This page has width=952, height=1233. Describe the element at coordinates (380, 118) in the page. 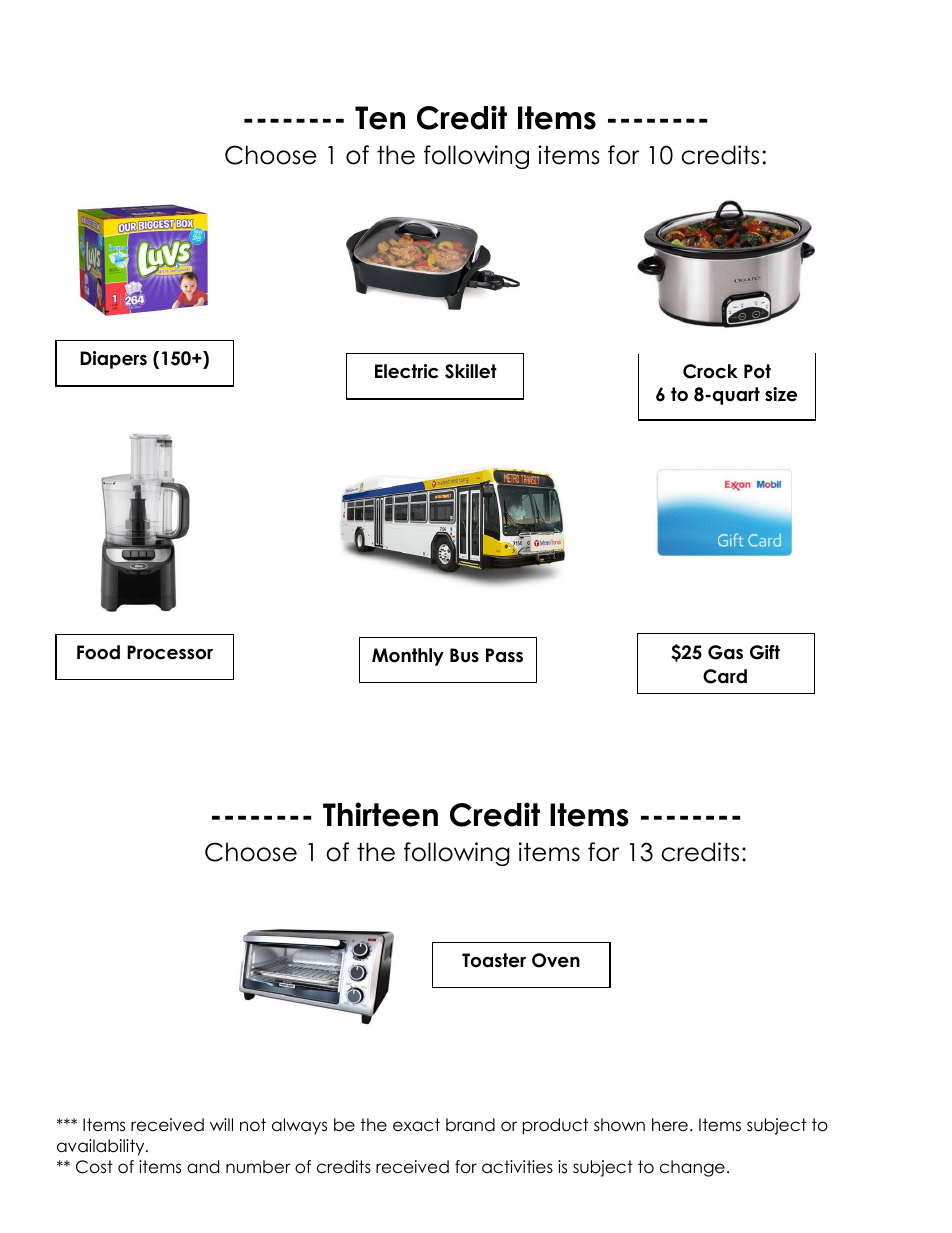

I see `Ten` at that location.
